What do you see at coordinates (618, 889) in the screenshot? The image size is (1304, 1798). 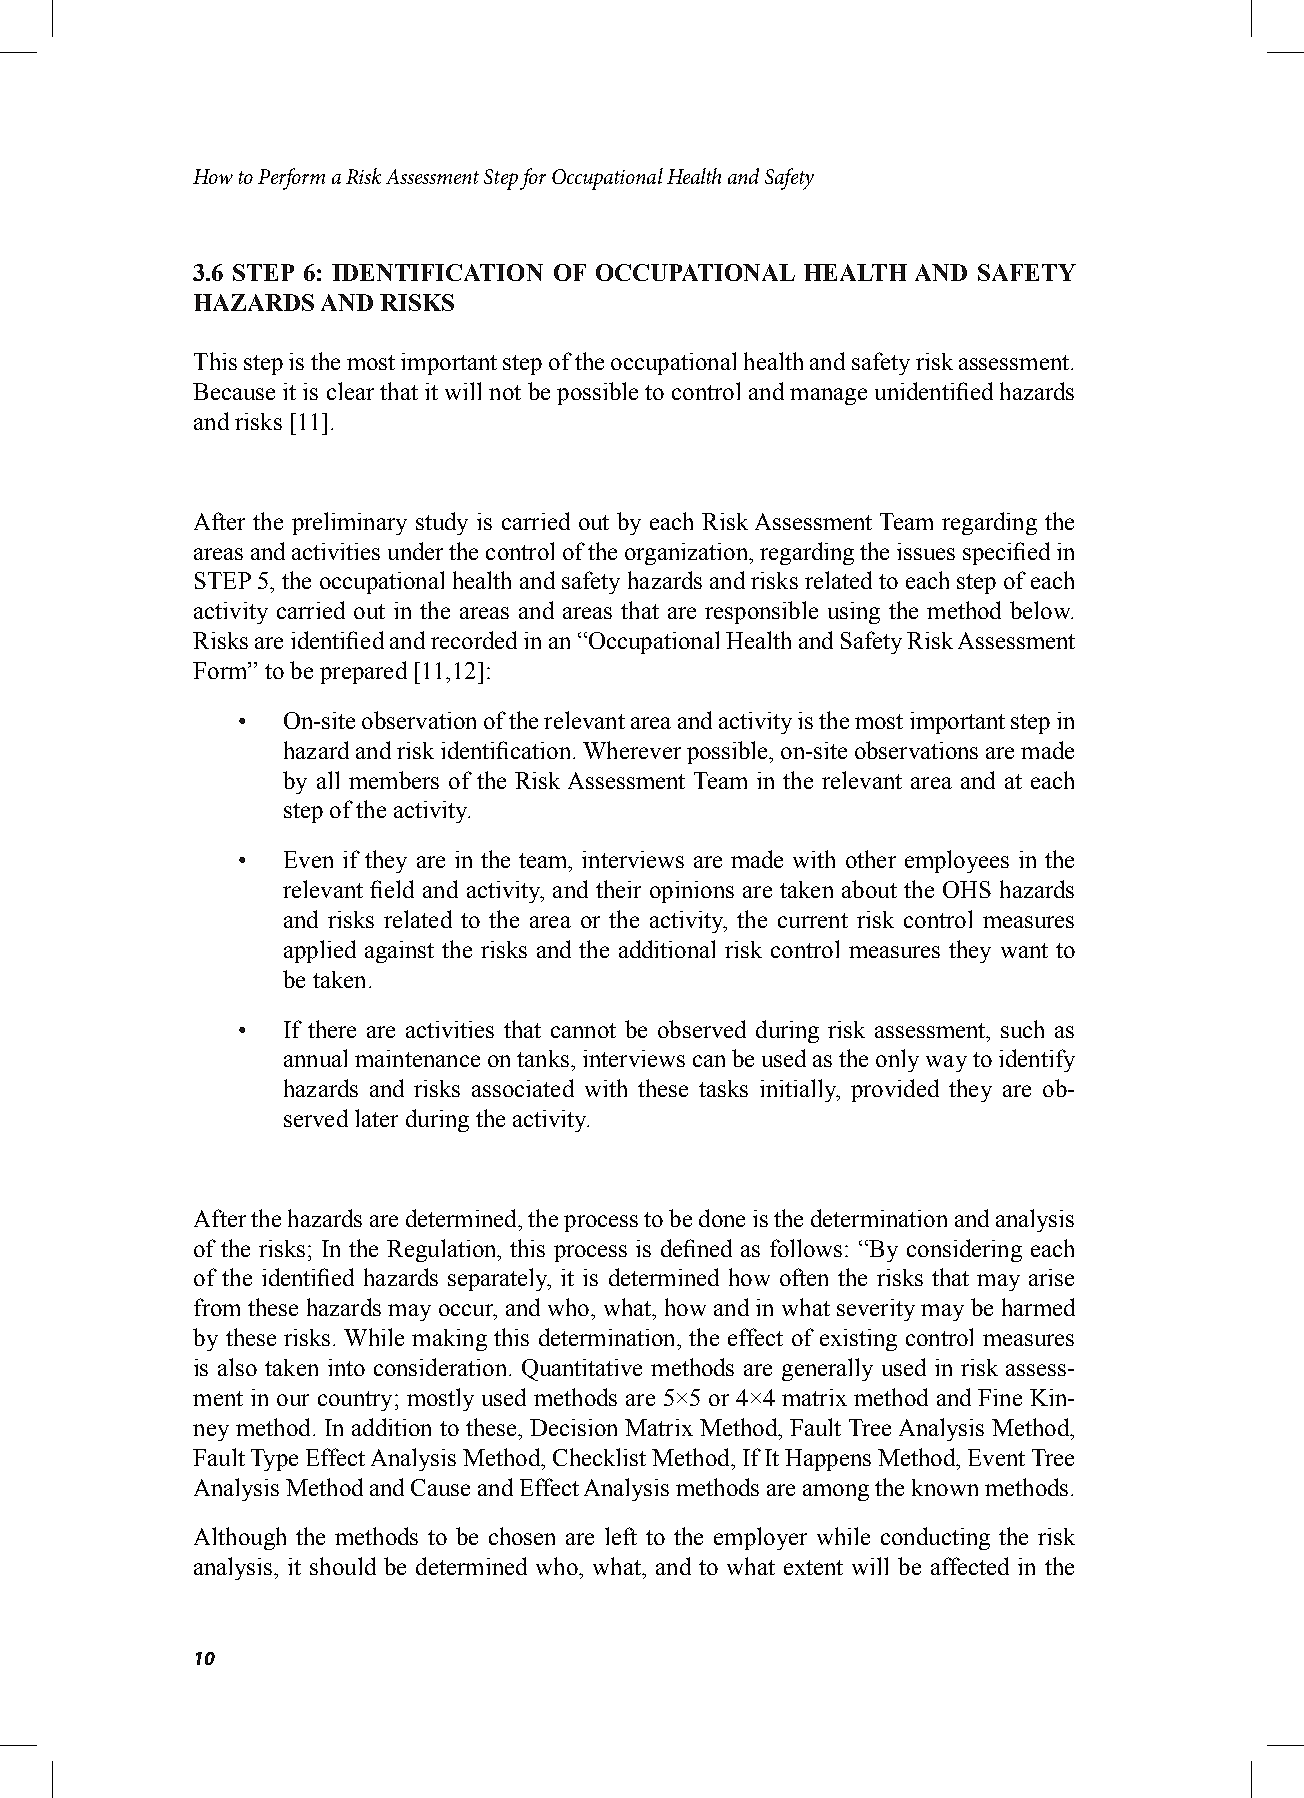 I see `their` at bounding box center [618, 889].
